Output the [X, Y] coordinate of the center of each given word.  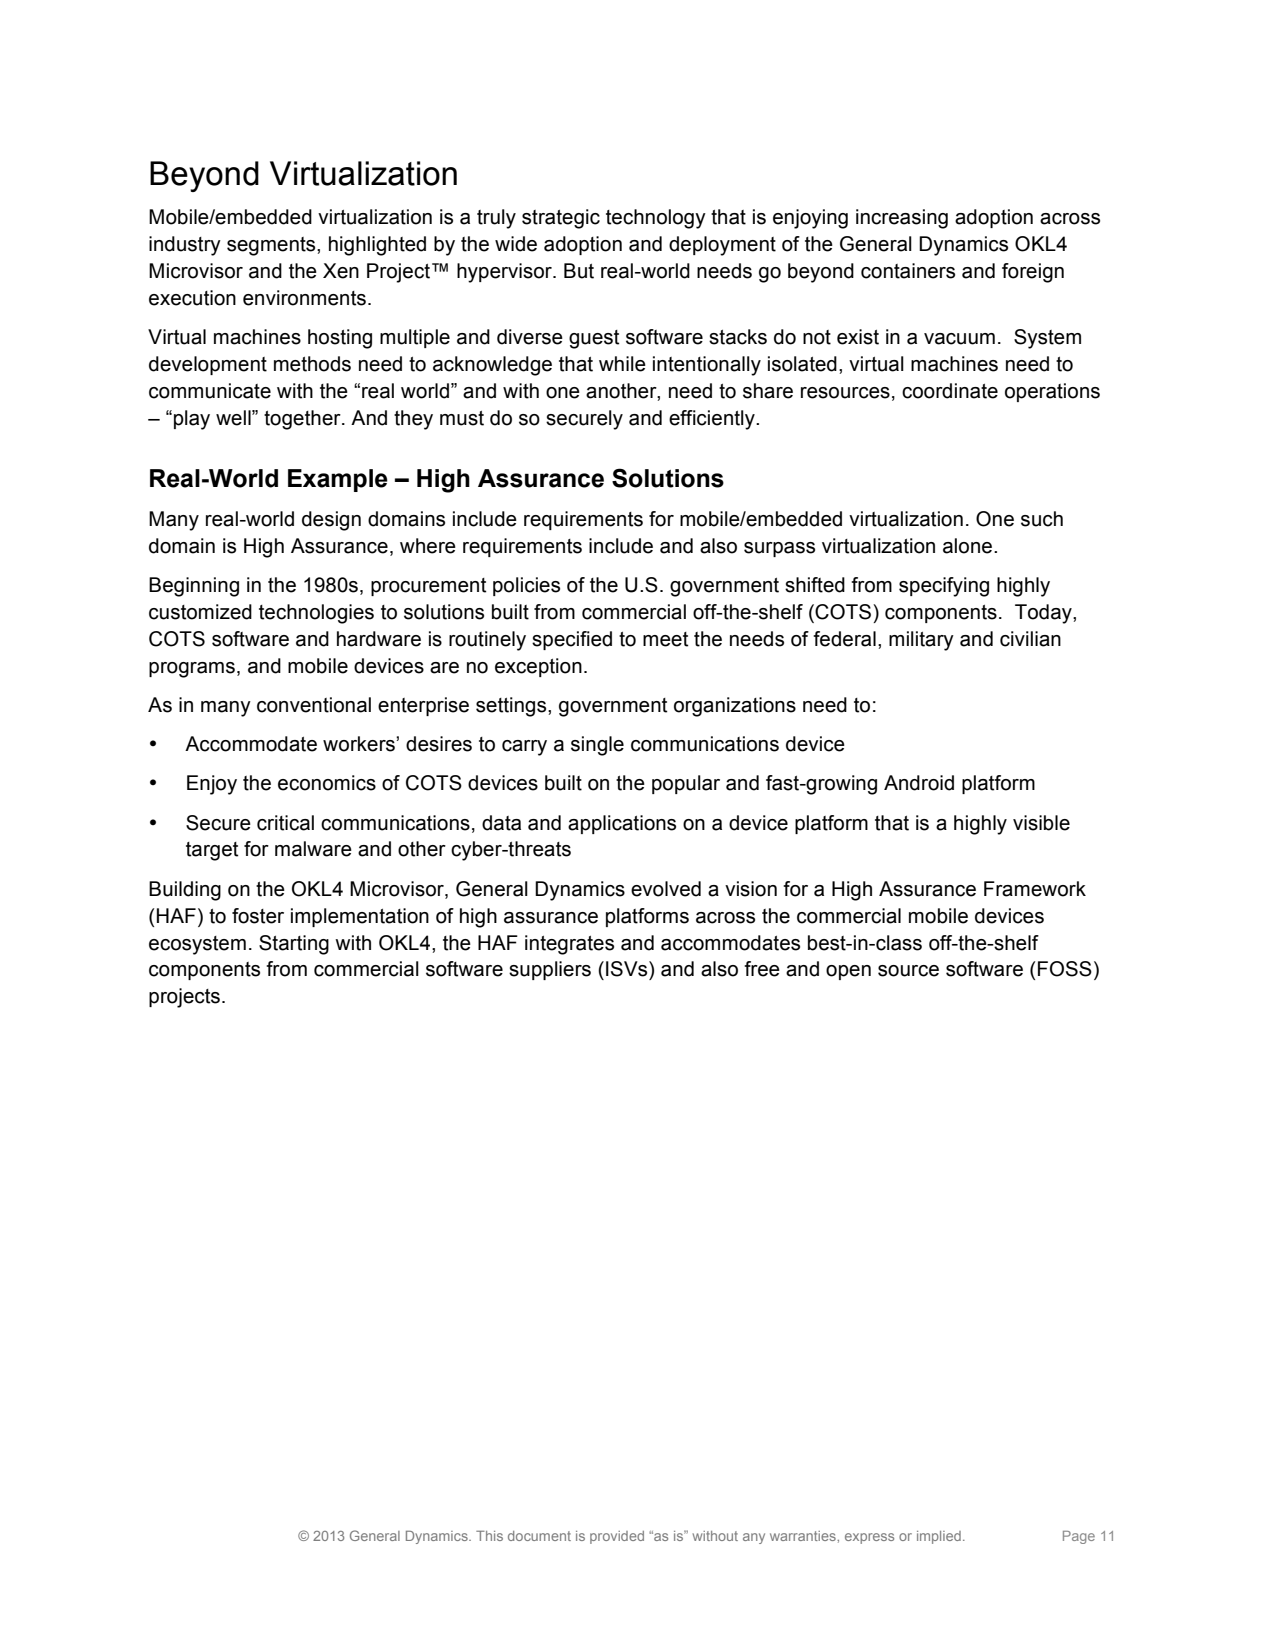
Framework [1035, 889]
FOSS [1065, 969]
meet [665, 639]
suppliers [550, 970]
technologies [316, 614]
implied [939, 1537]
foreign [1033, 273]
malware [313, 849]
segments [272, 246]
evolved [666, 889]
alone [969, 546]
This [489, 1535]
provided [617, 1537]
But [579, 271]
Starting [294, 945]
